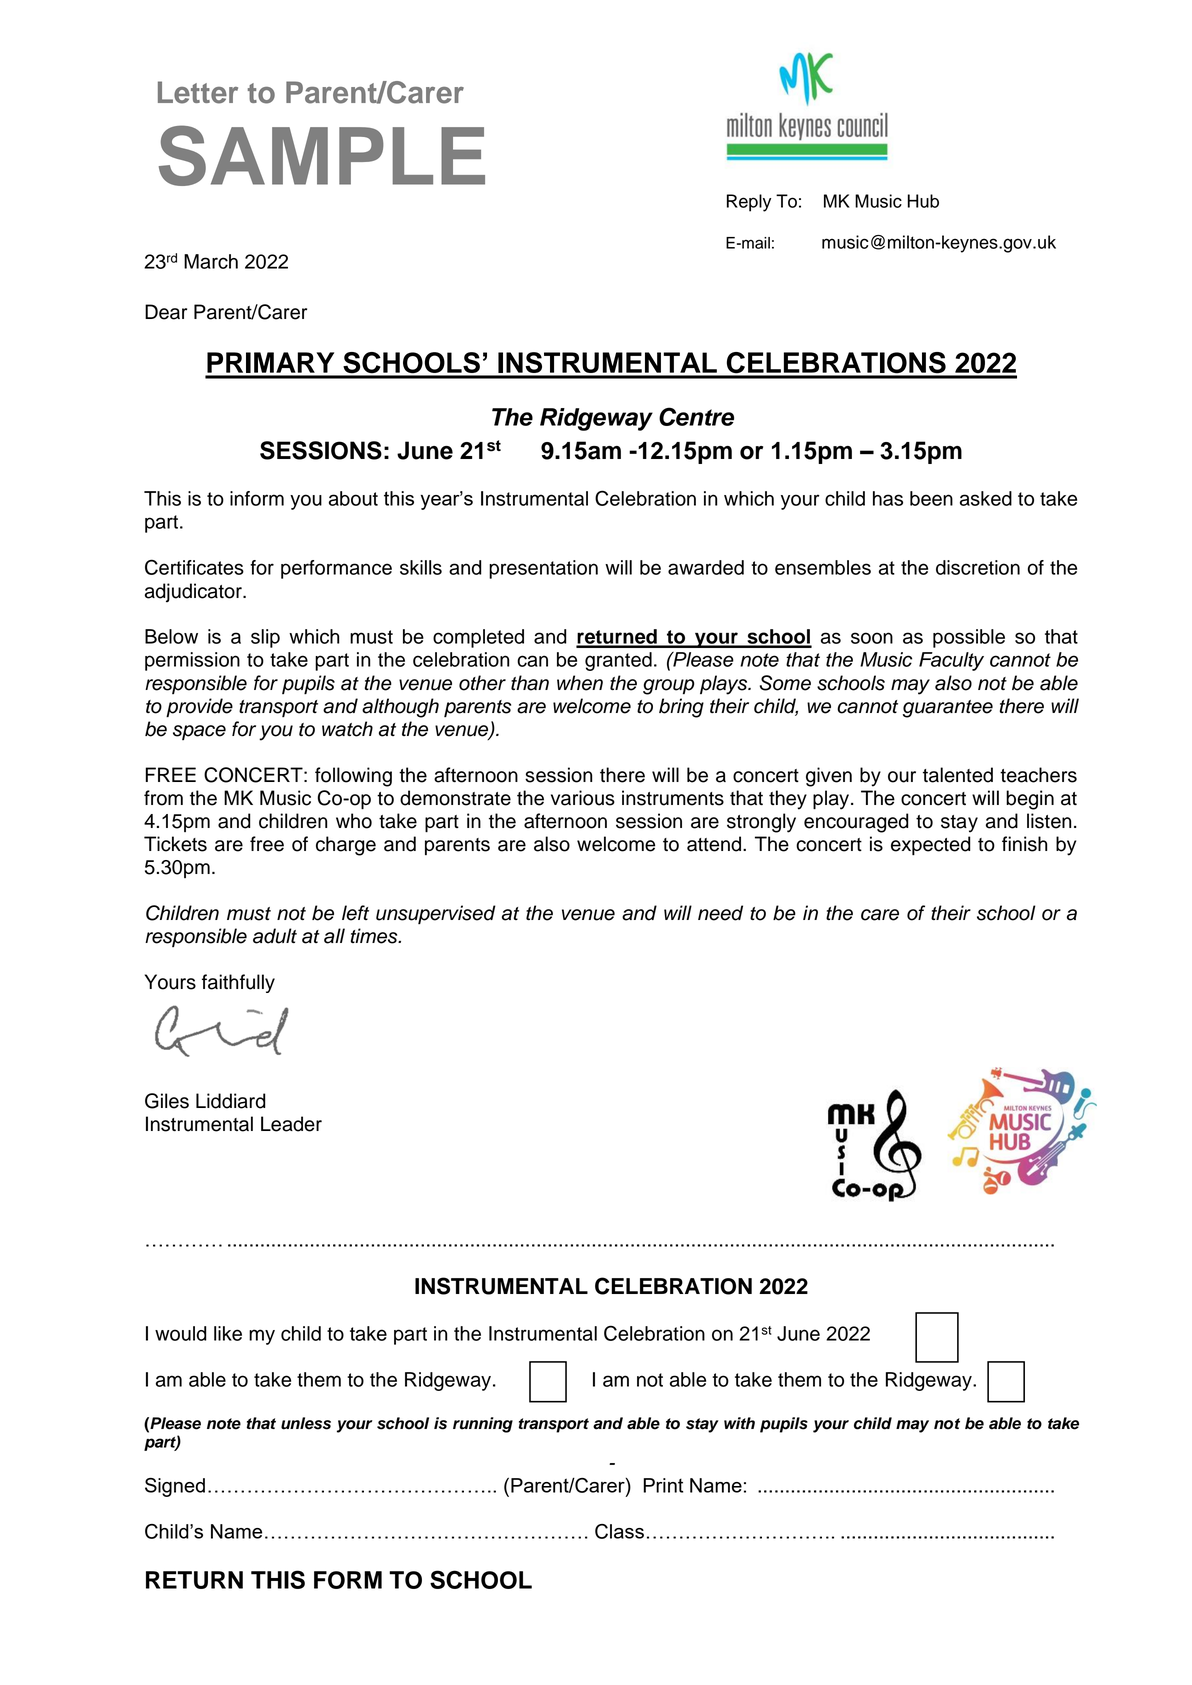 This document has width=1192, height=1685. Describe the element at coordinates (749, 203) in the document. I see `Reply` at that location.
